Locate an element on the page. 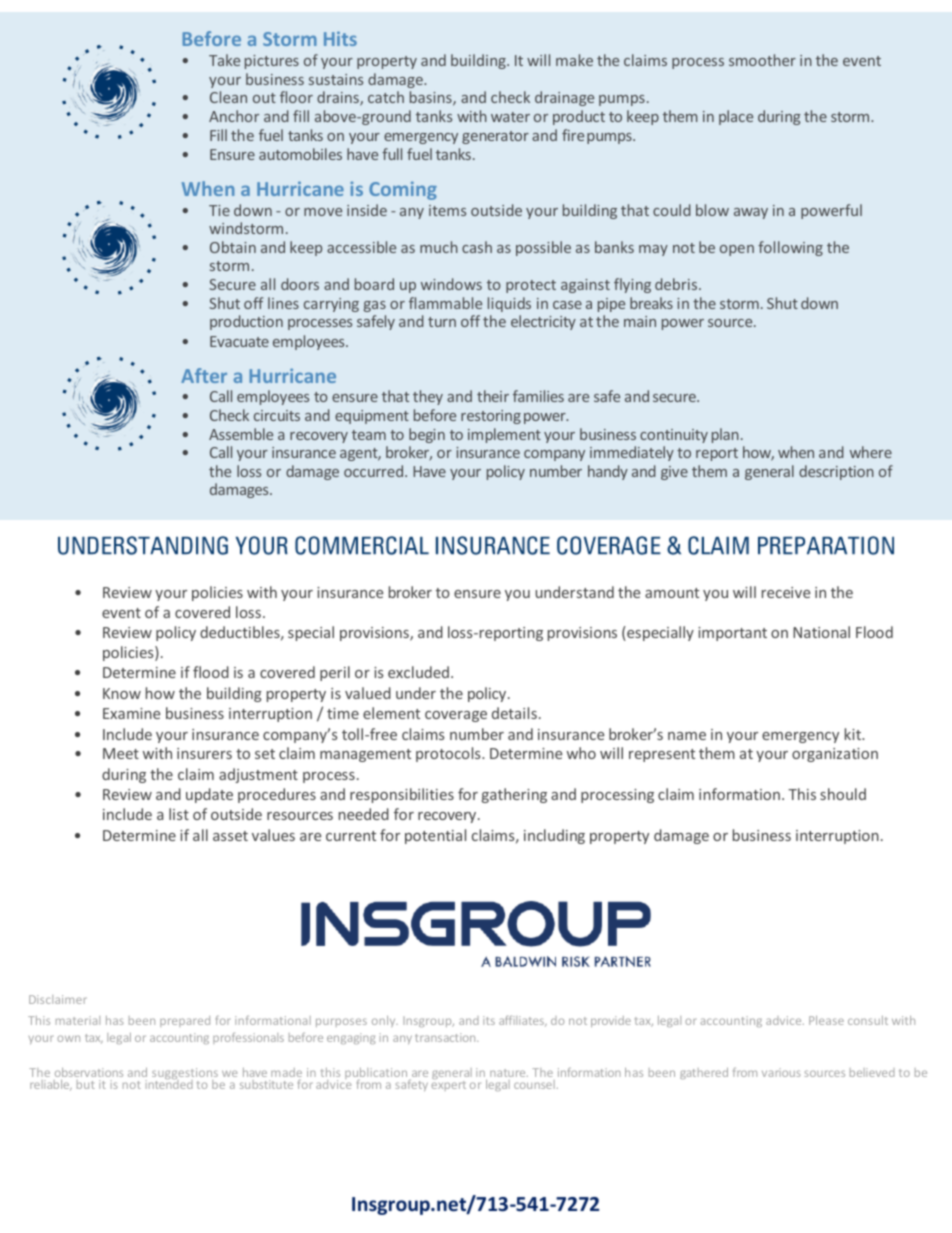  Take is located at coordinates (224, 60).
